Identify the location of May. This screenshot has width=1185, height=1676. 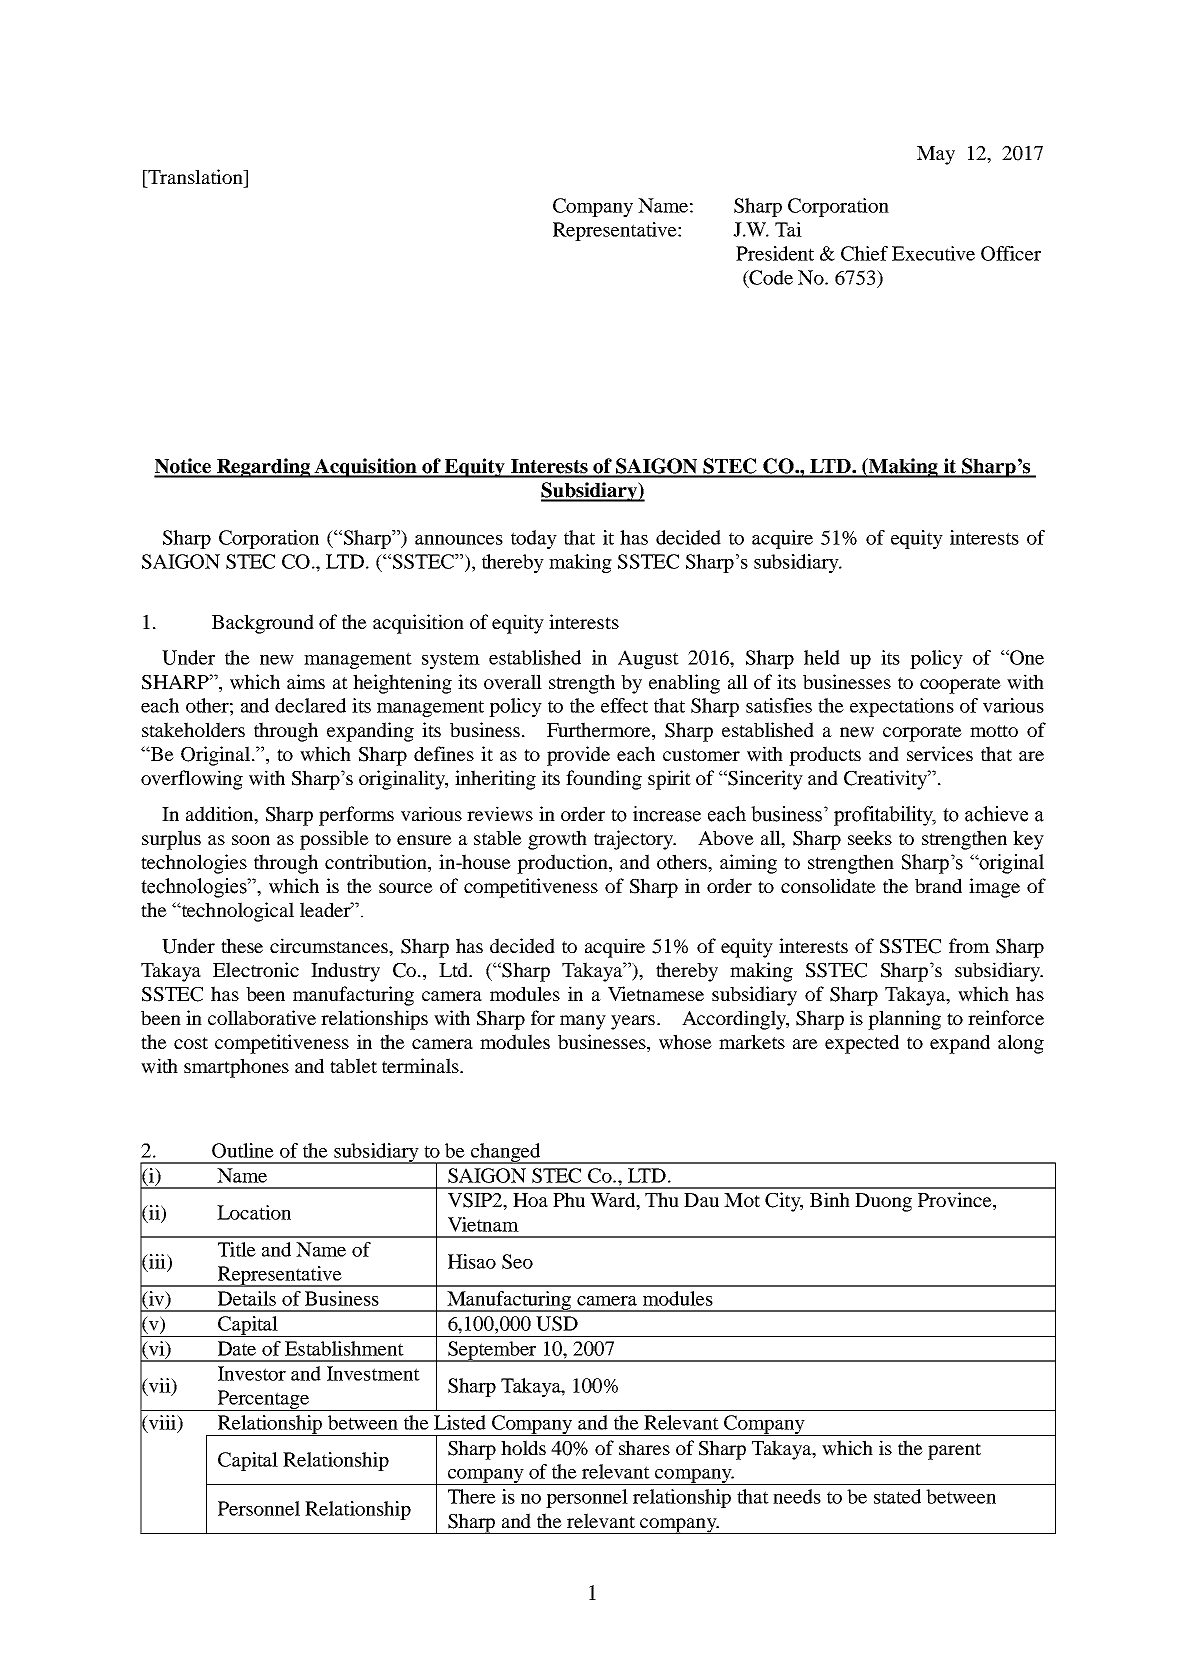
(936, 155).
